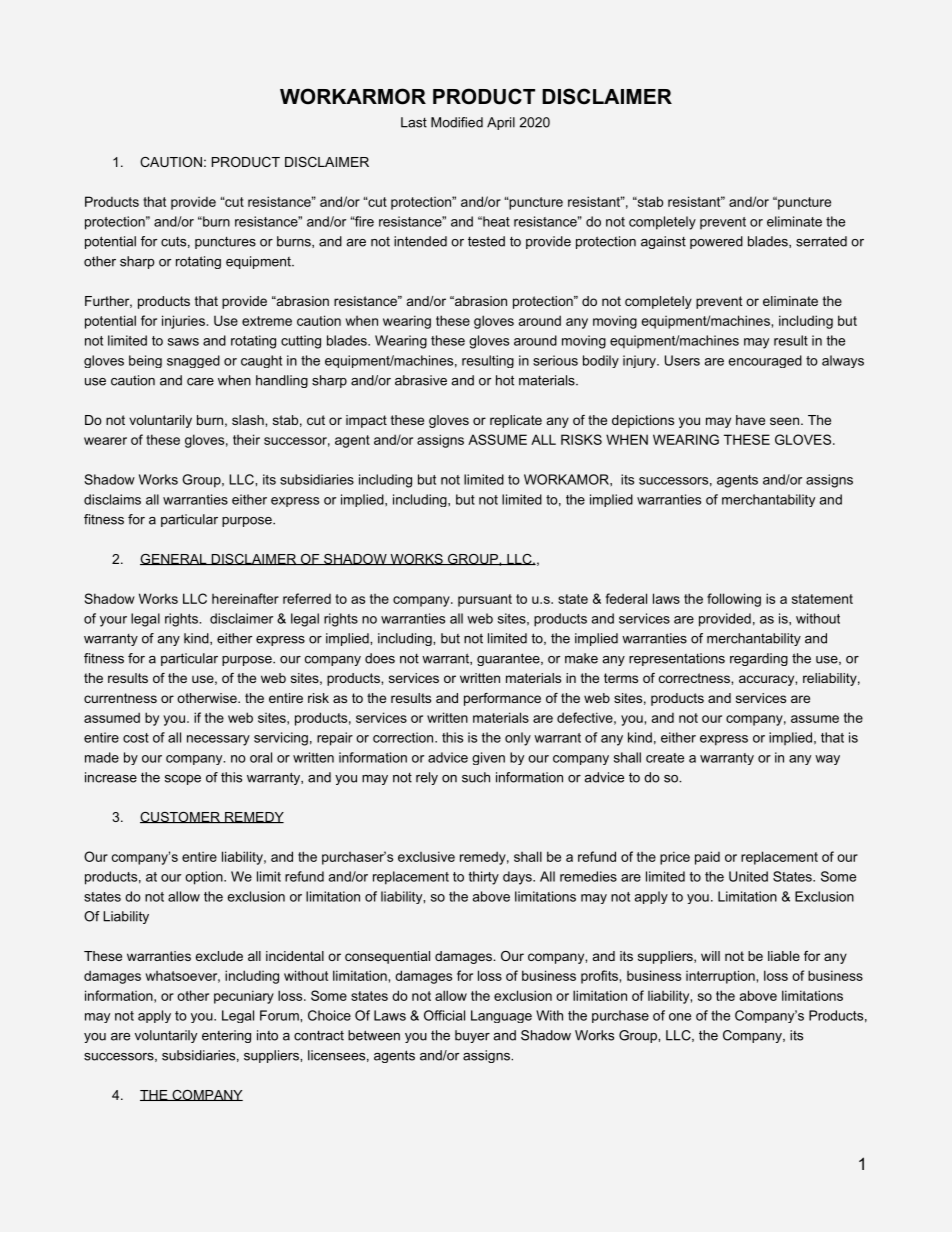 This image has width=952, height=1233. Describe the element at coordinates (472, 1036) in the image. I see `buyer` at that location.
